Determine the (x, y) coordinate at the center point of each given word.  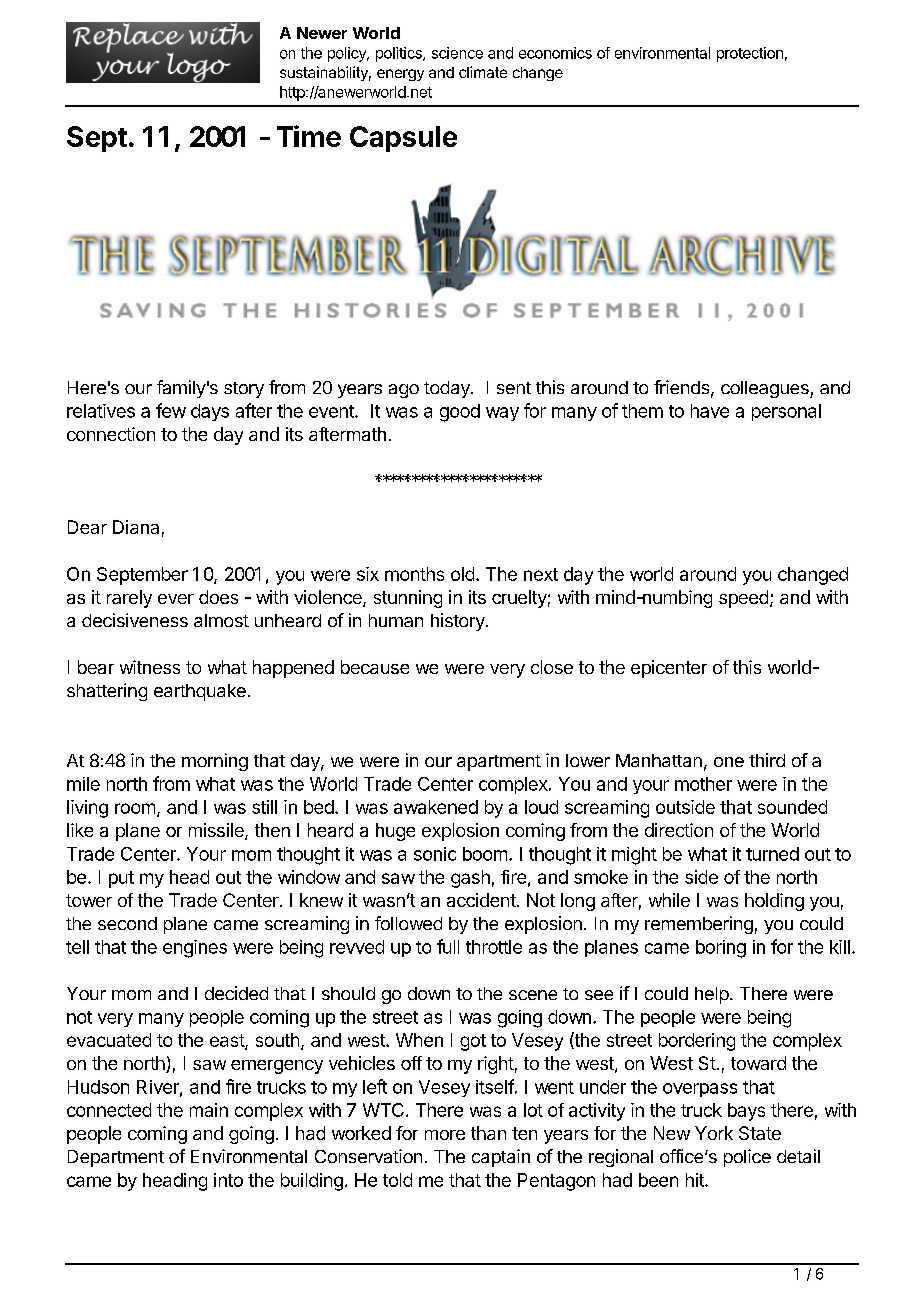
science (457, 53)
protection (750, 54)
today (448, 389)
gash (470, 879)
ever (176, 599)
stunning (408, 599)
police (747, 1158)
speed (743, 599)
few (171, 410)
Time (309, 136)
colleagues (766, 389)
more (445, 1135)
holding (774, 902)
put (121, 879)
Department (116, 1158)
